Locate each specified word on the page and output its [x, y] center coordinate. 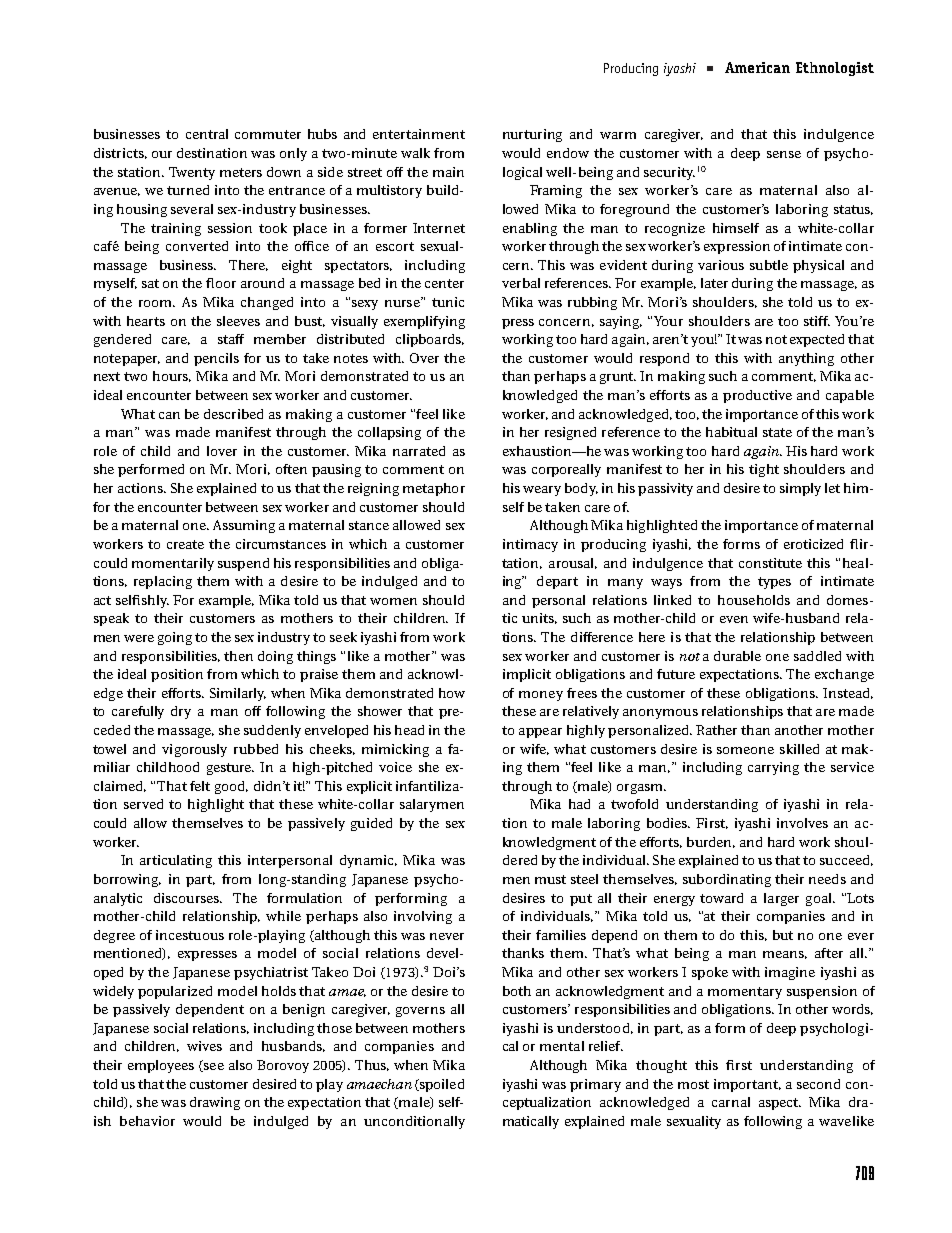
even [734, 619]
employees [161, 1066]
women [393, 601]
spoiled [440, 1085]
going [175, 638]
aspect [780, 1104]
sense [784, 154]
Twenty [192, 173]
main [448, 172]
